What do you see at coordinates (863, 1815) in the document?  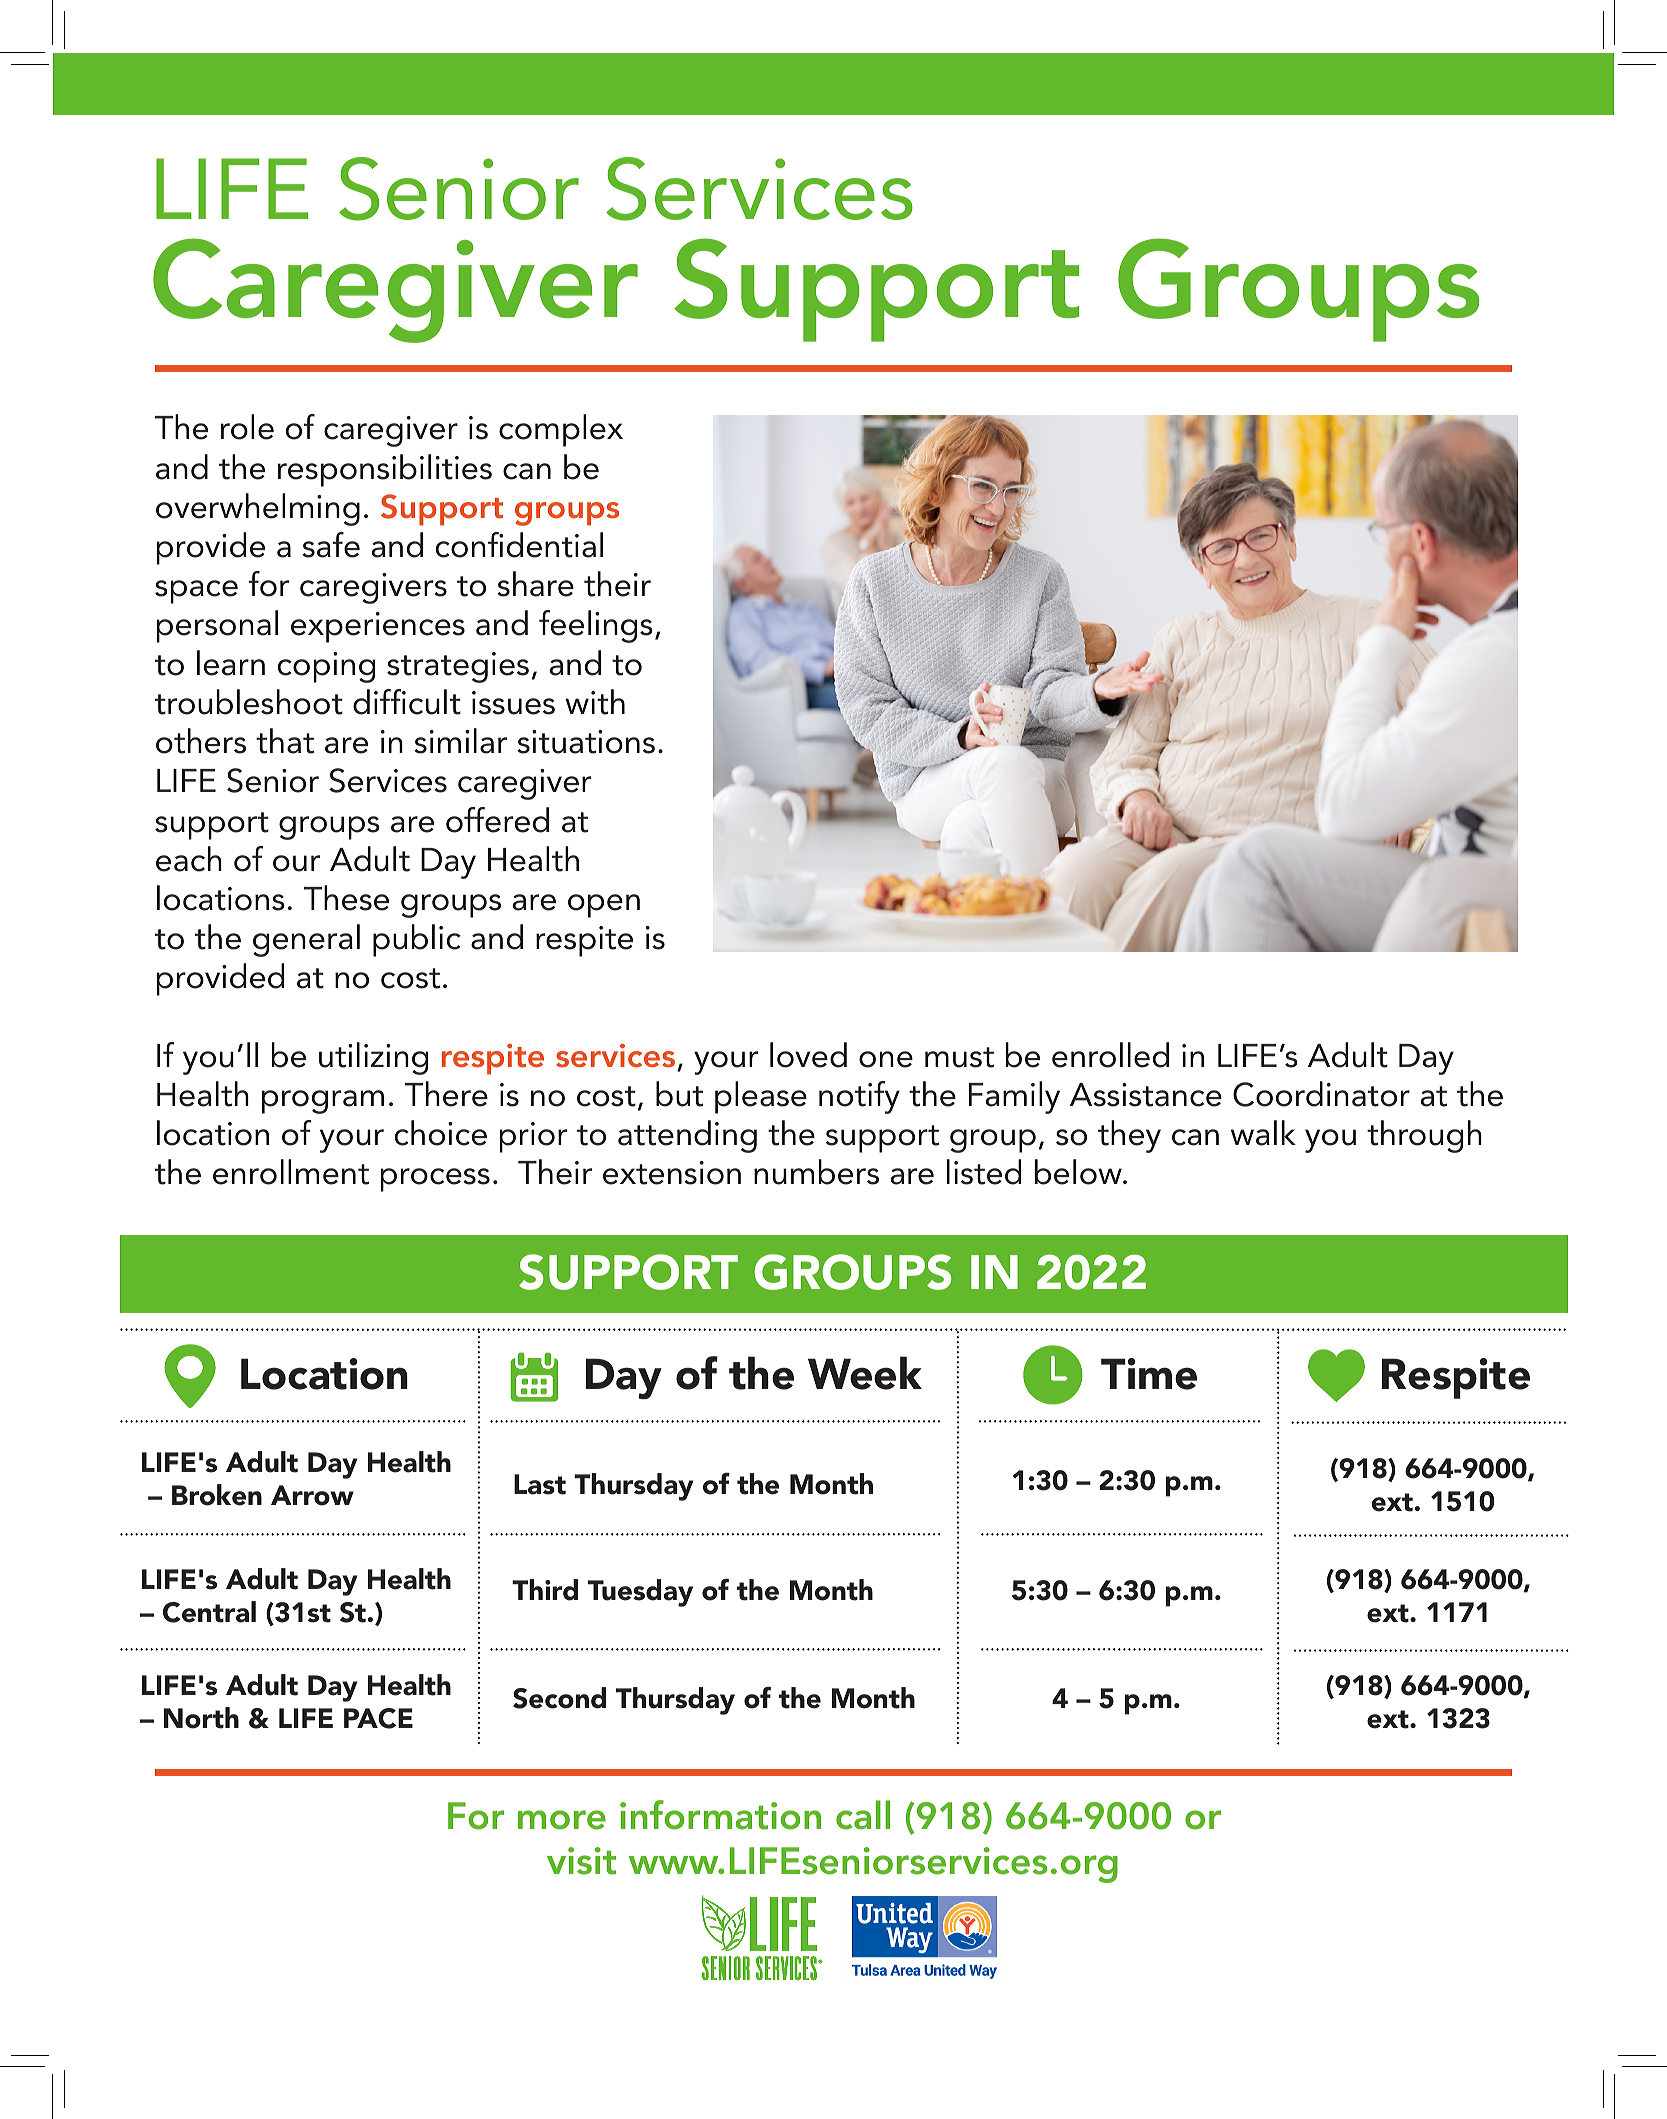 I see `call` at bounding box center [863, 1815].
